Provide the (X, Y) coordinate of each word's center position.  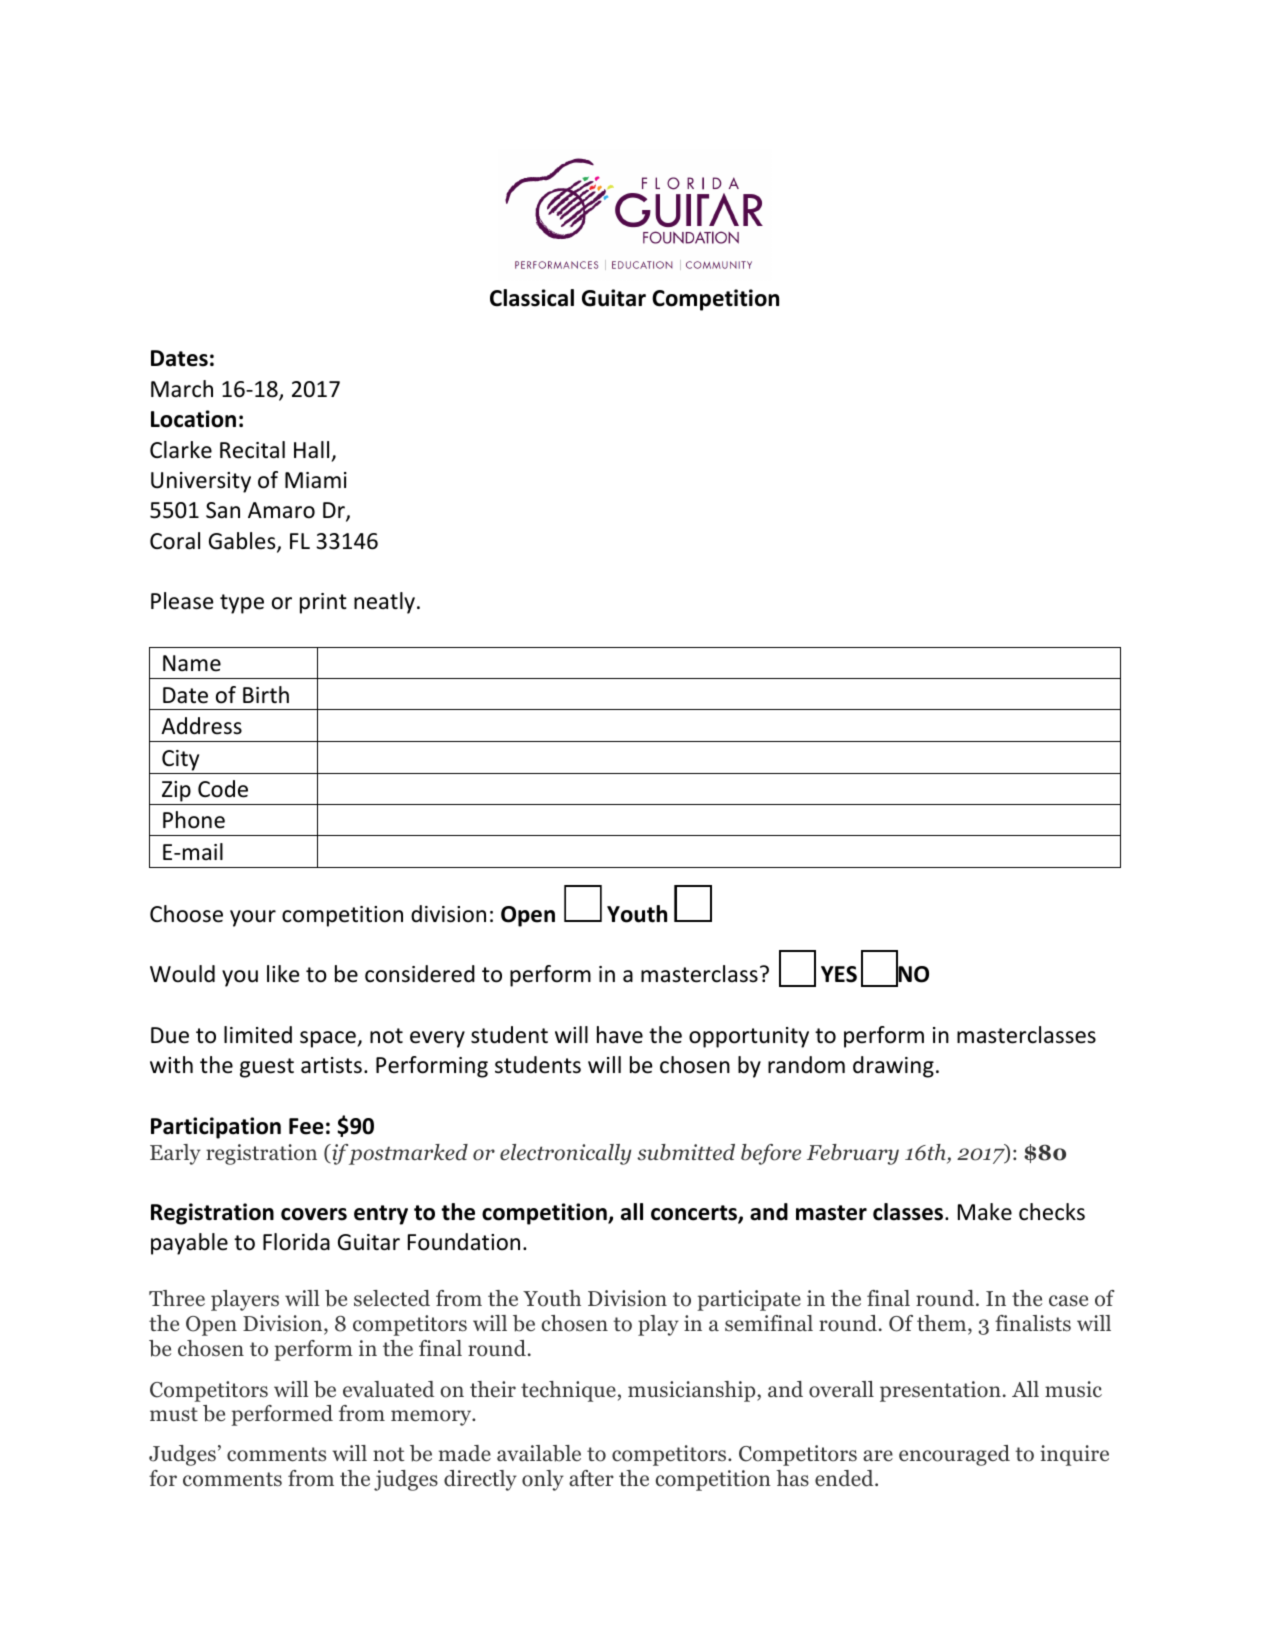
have (620, 1035)
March (182, 389)
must (174, 1414)
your (253, 918)
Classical (532, 298)
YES (839, 974)
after (591, 1478)
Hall (311, 450)
